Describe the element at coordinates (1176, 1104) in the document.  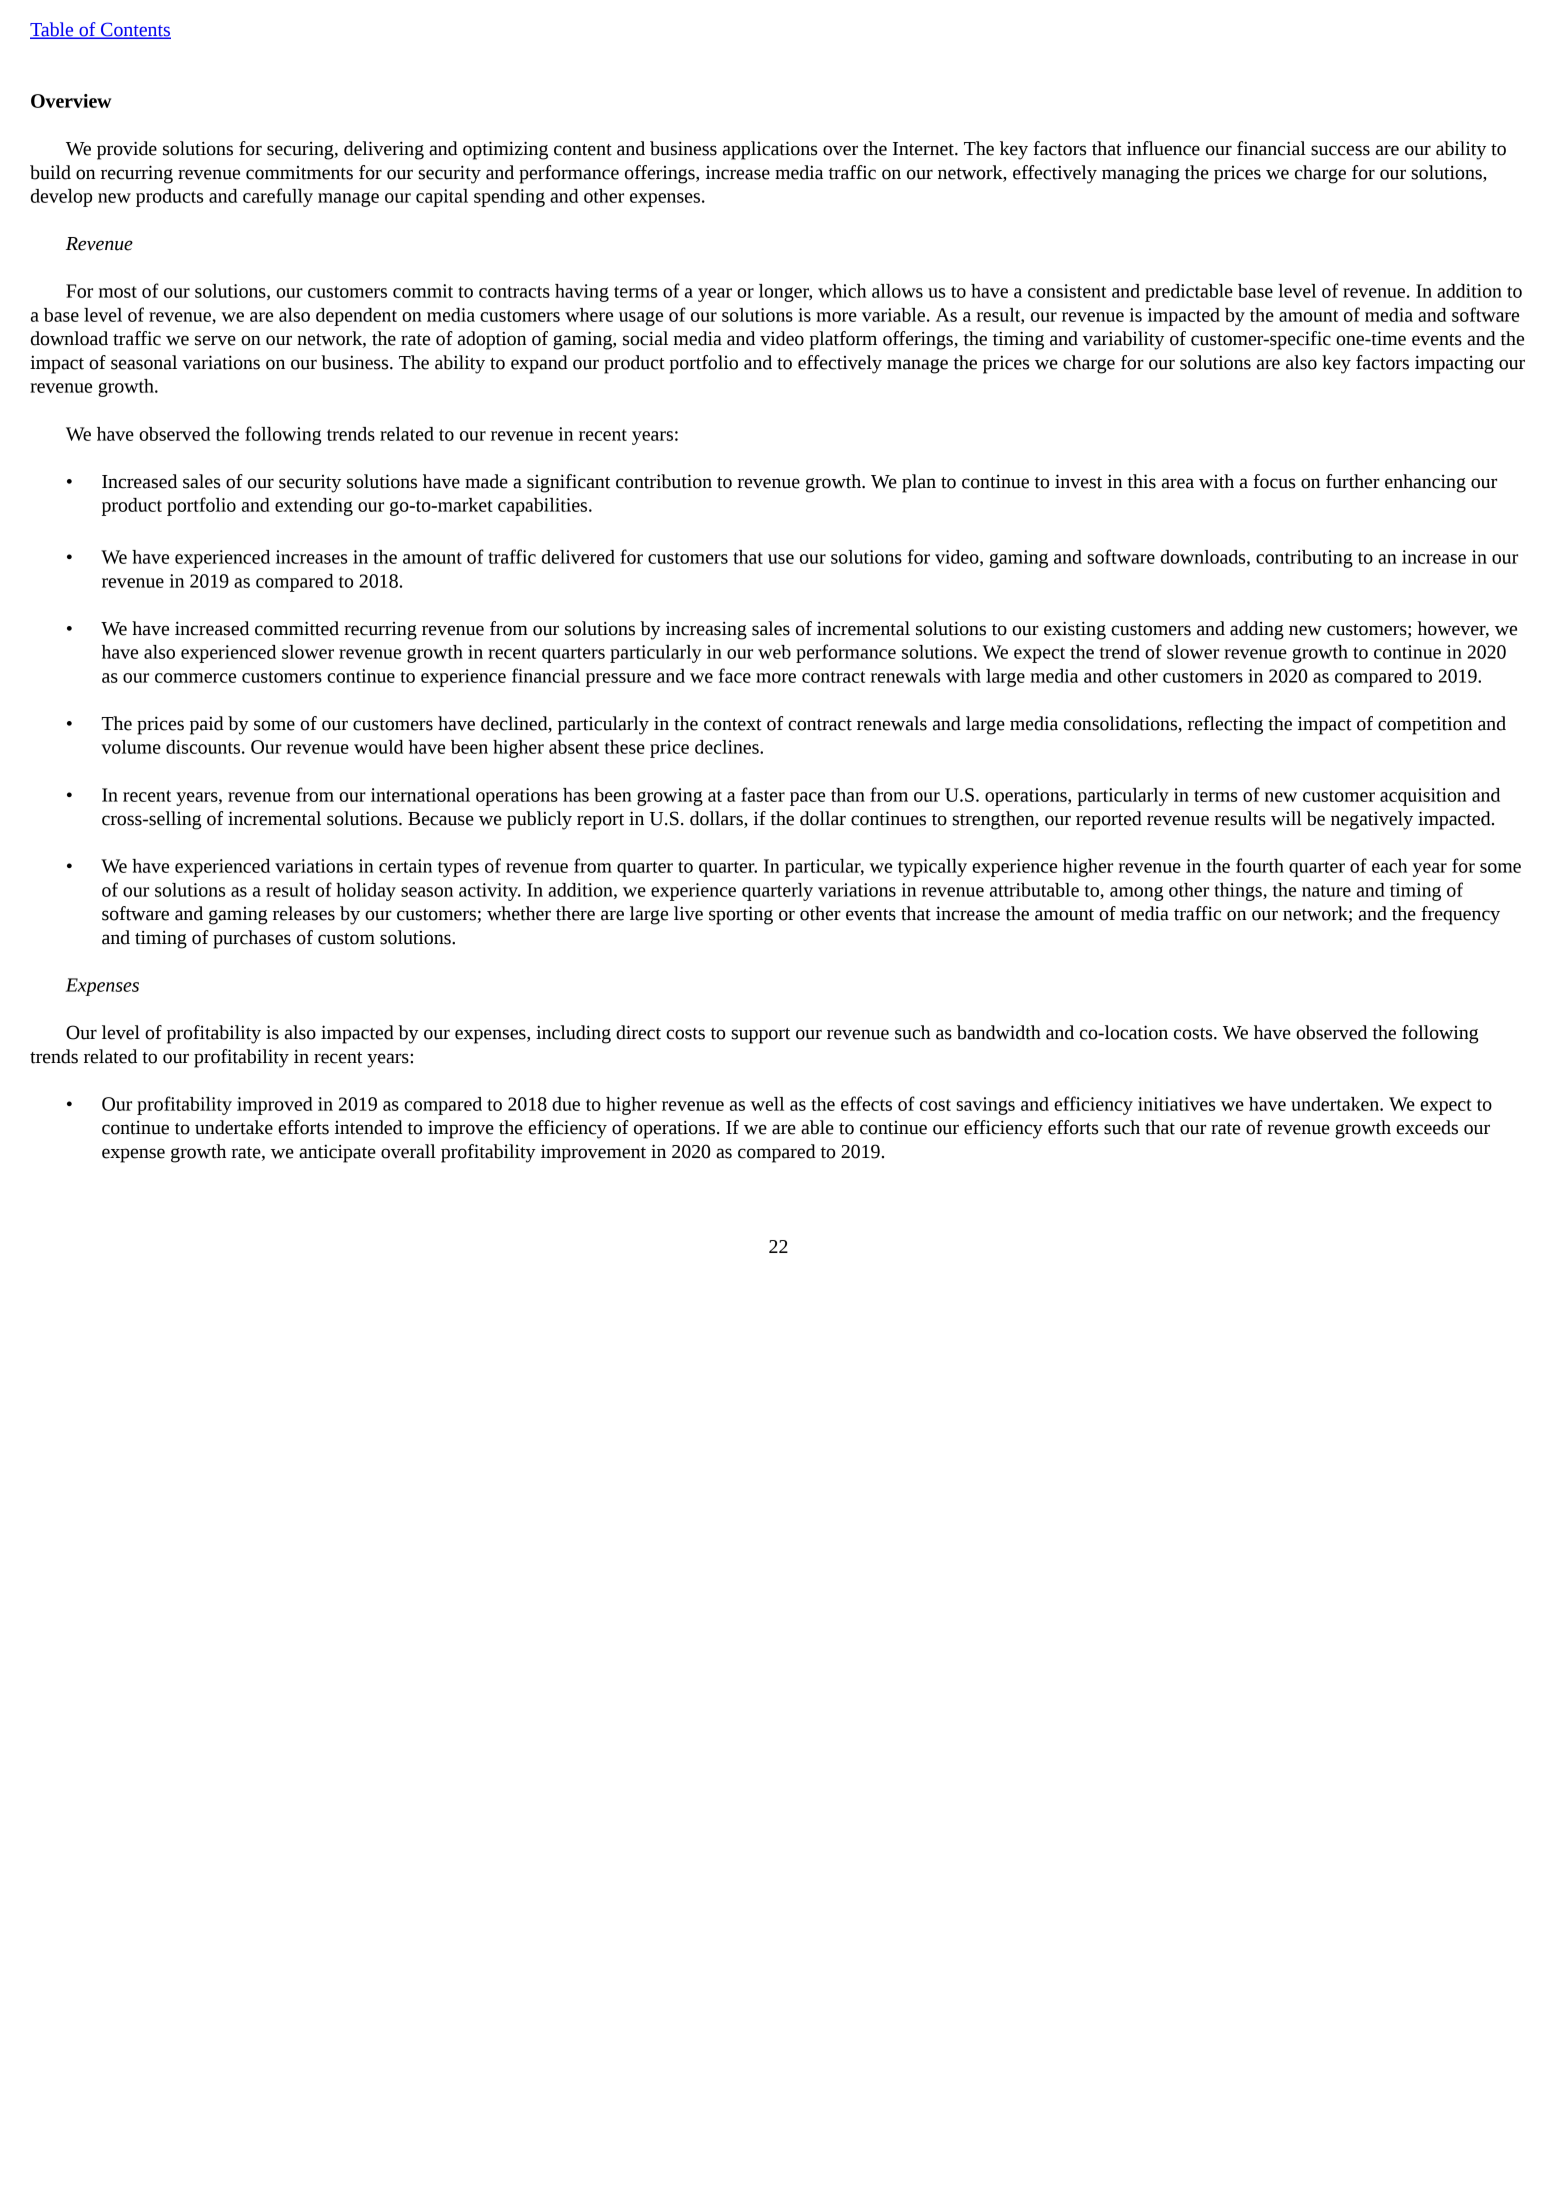
I see `initiatives` at that location.
